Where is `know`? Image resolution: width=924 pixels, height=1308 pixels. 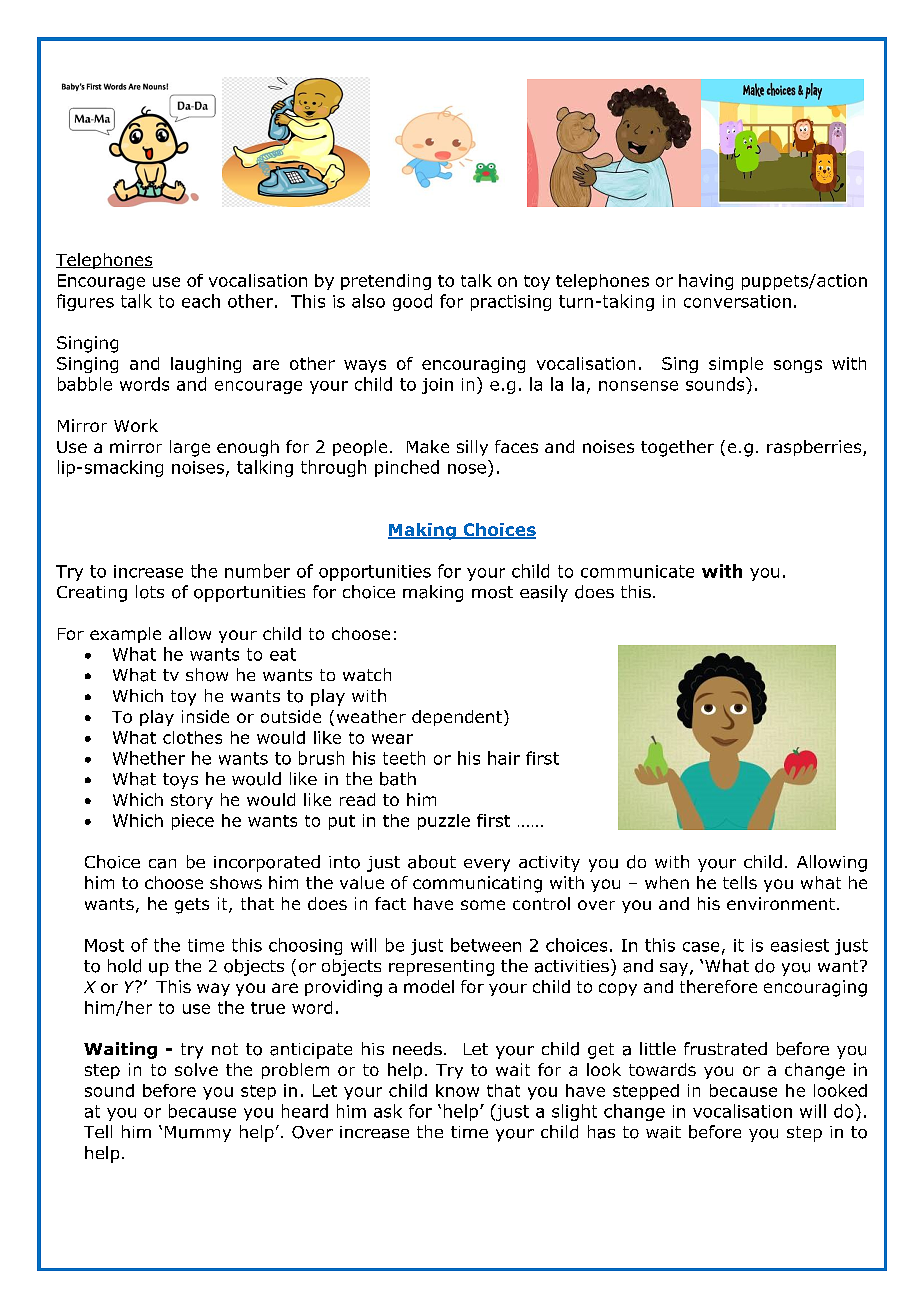 know is located at coordinates (457, 1090).
